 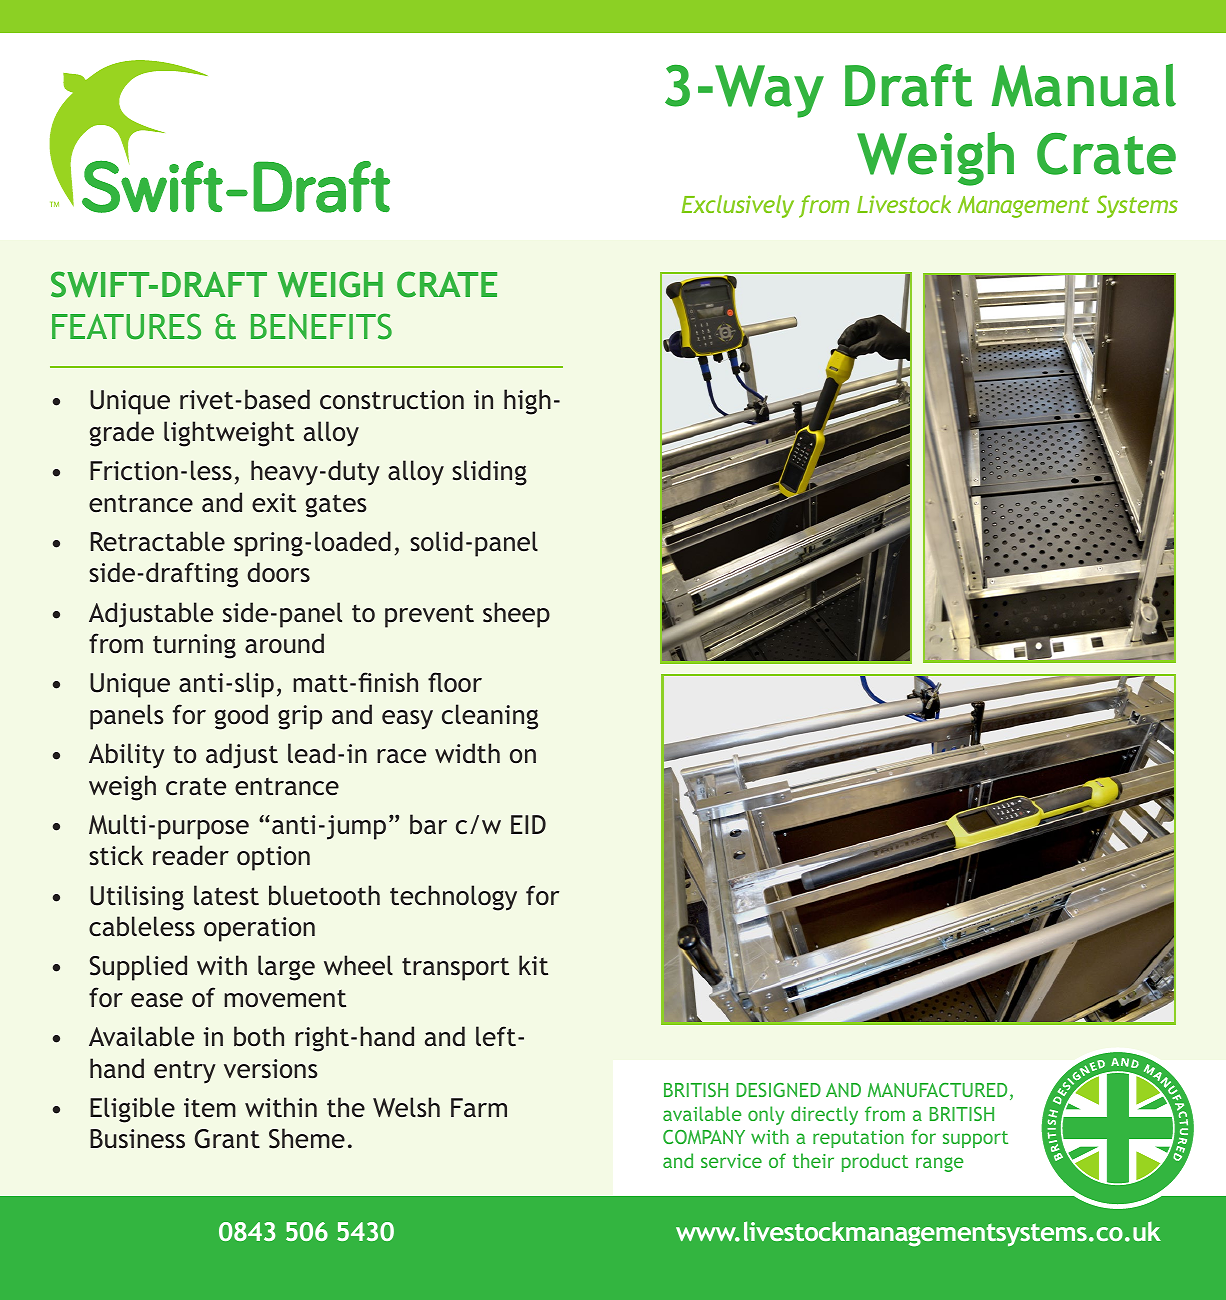 What do you see at coordinates (975, 1139) in the screenshot?
I see `support` at bounding box center [975, 1139].
